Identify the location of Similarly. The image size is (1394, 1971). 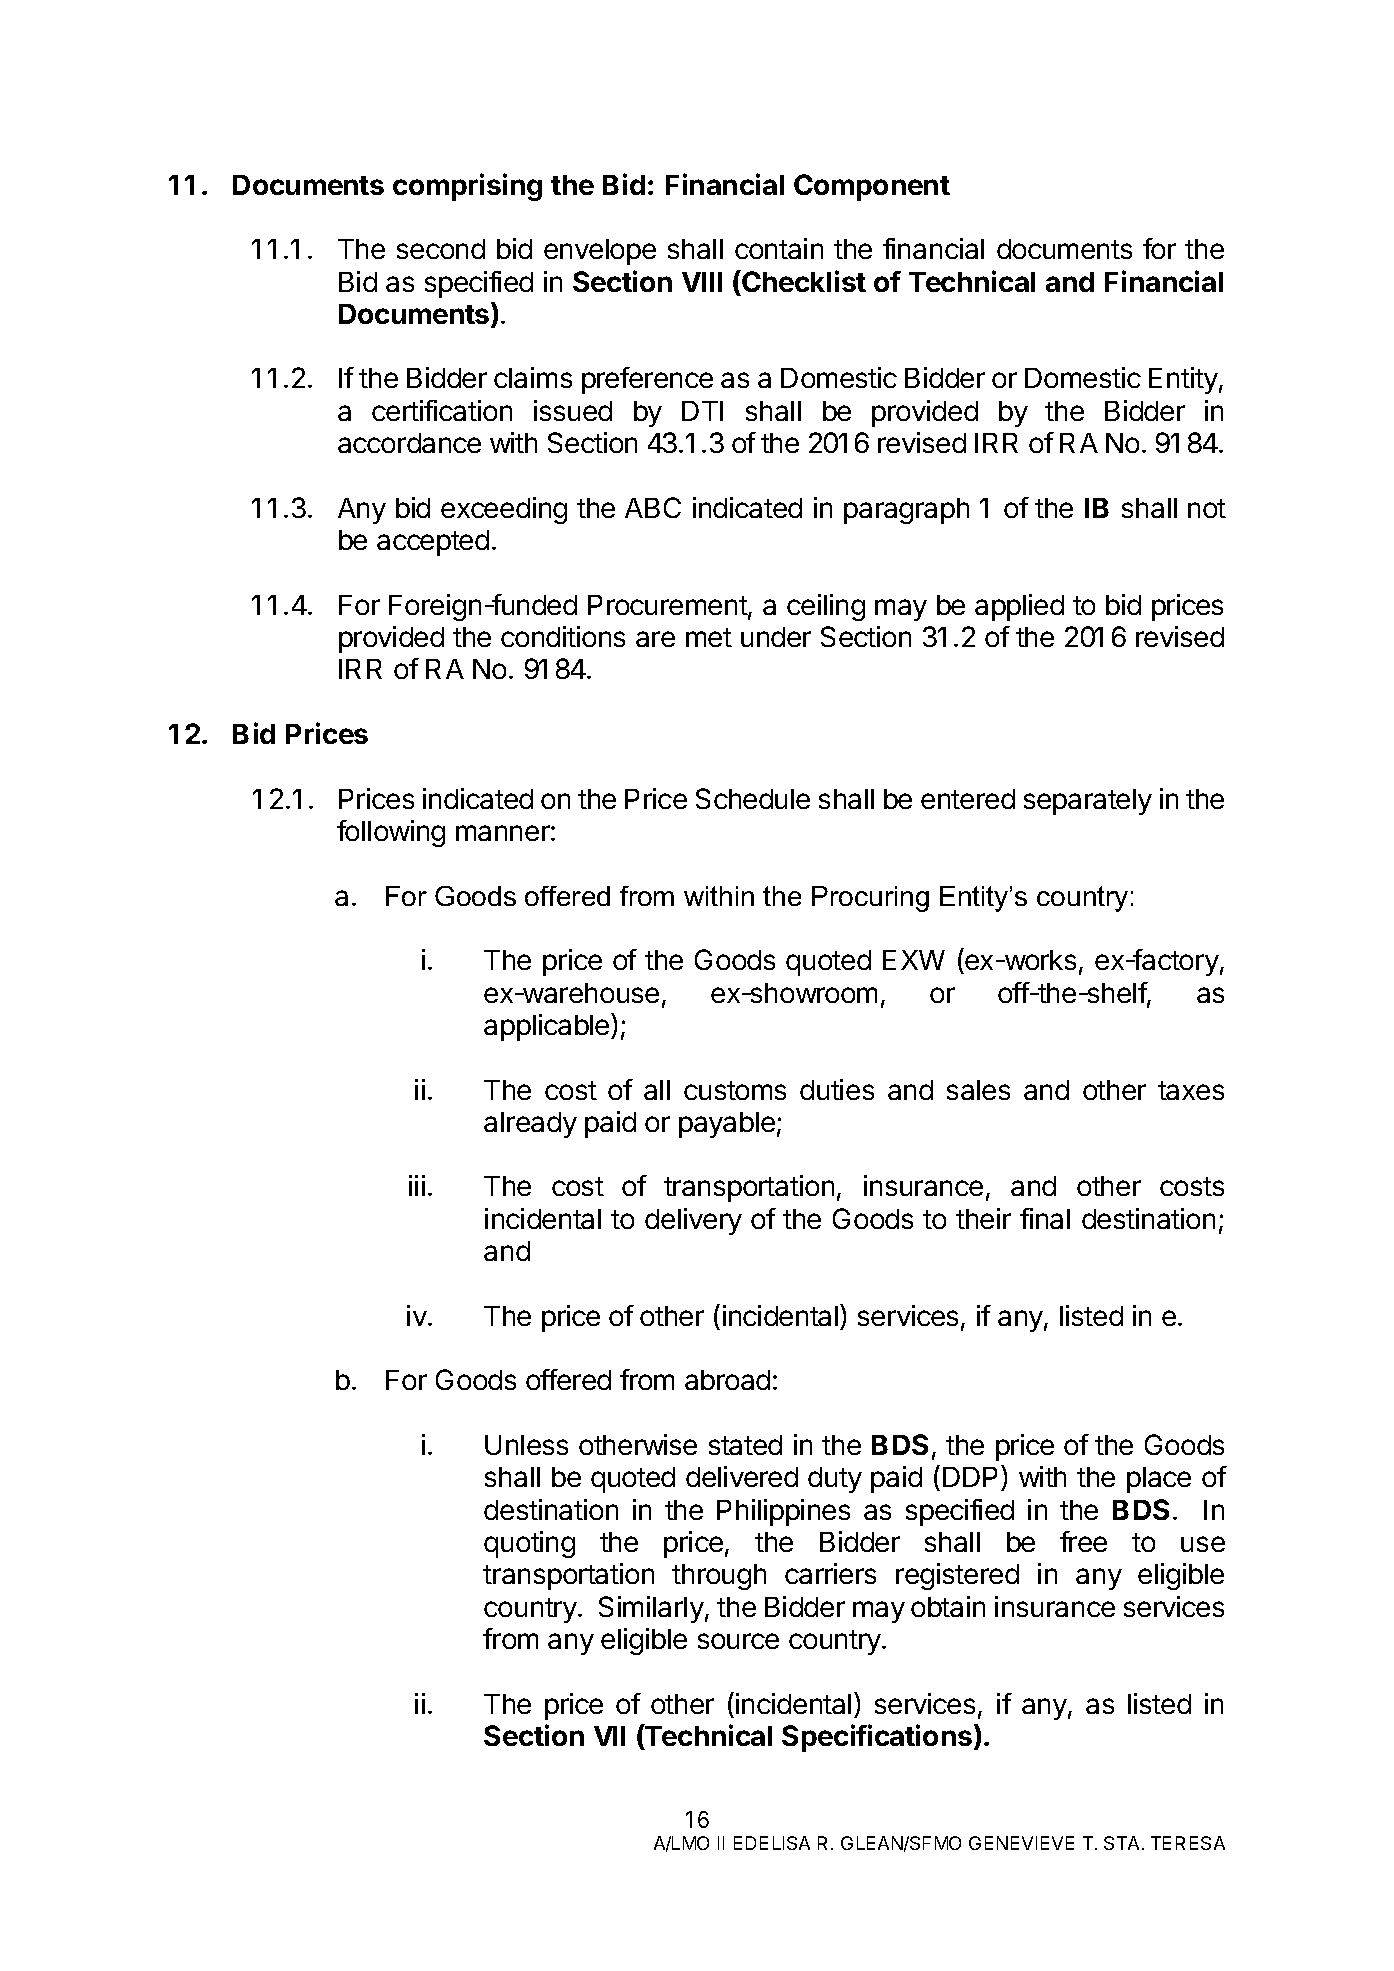
(651, 1609).
